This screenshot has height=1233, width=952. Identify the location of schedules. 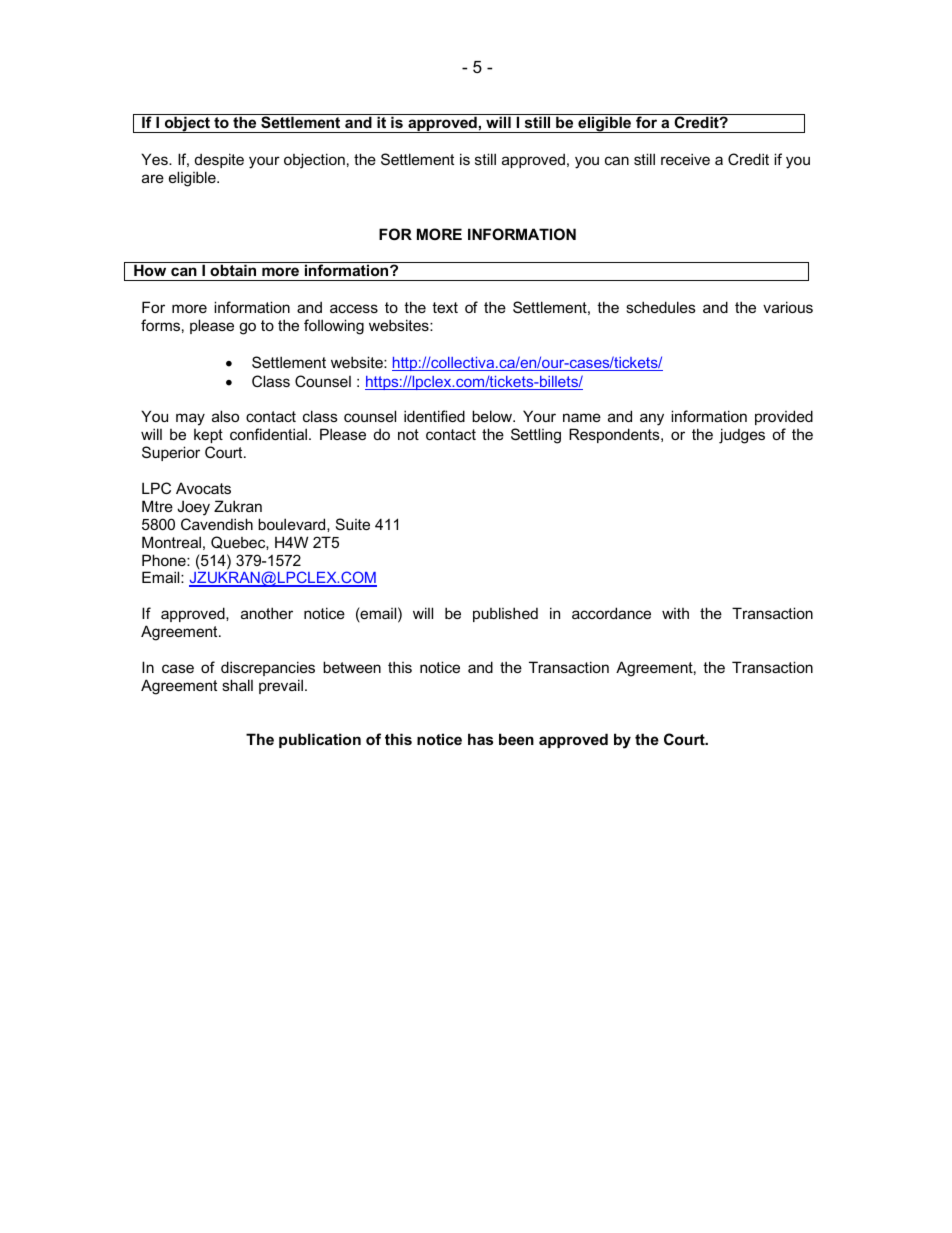
(661, 307).
